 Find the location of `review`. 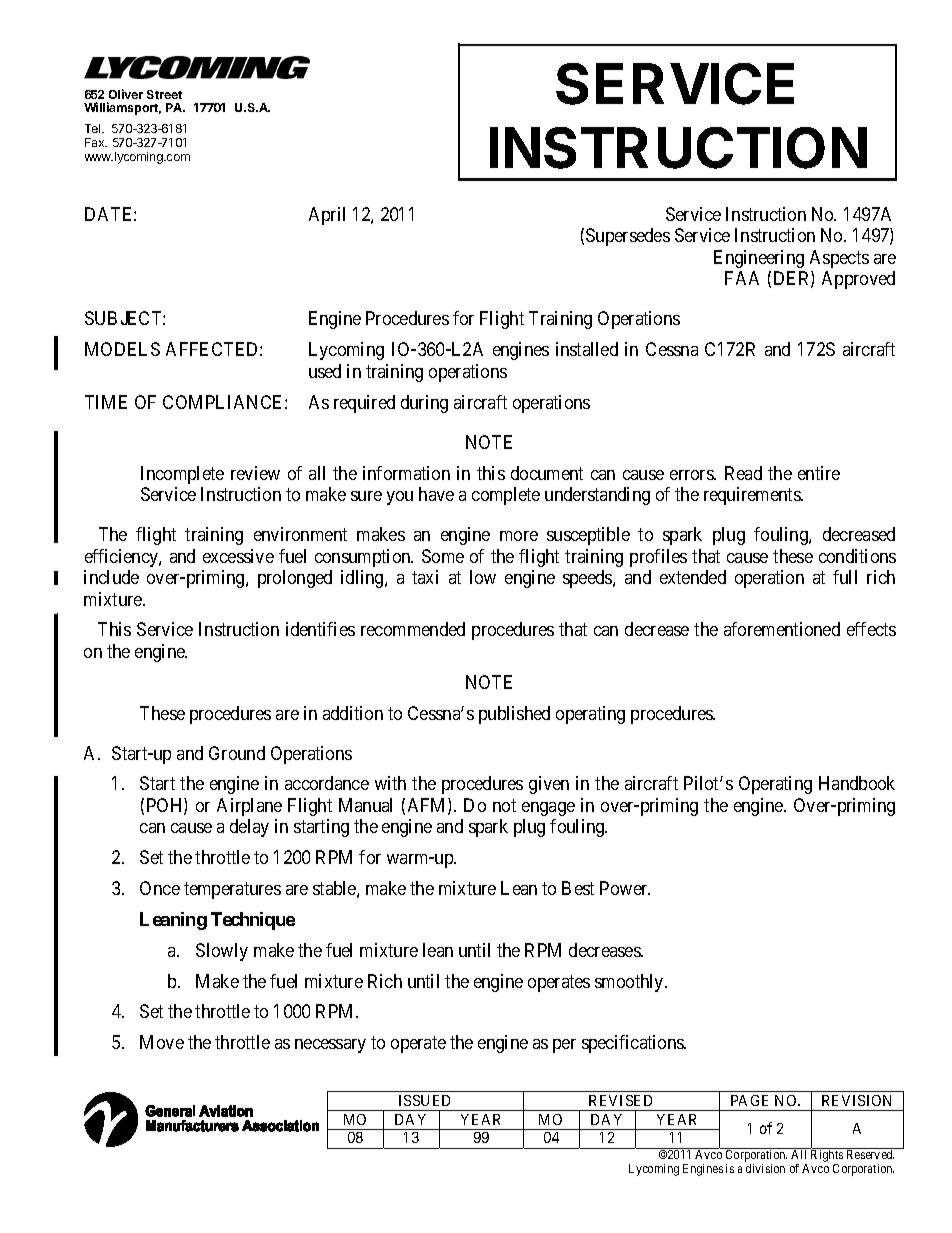

review is located at coordinates (255, 473).
